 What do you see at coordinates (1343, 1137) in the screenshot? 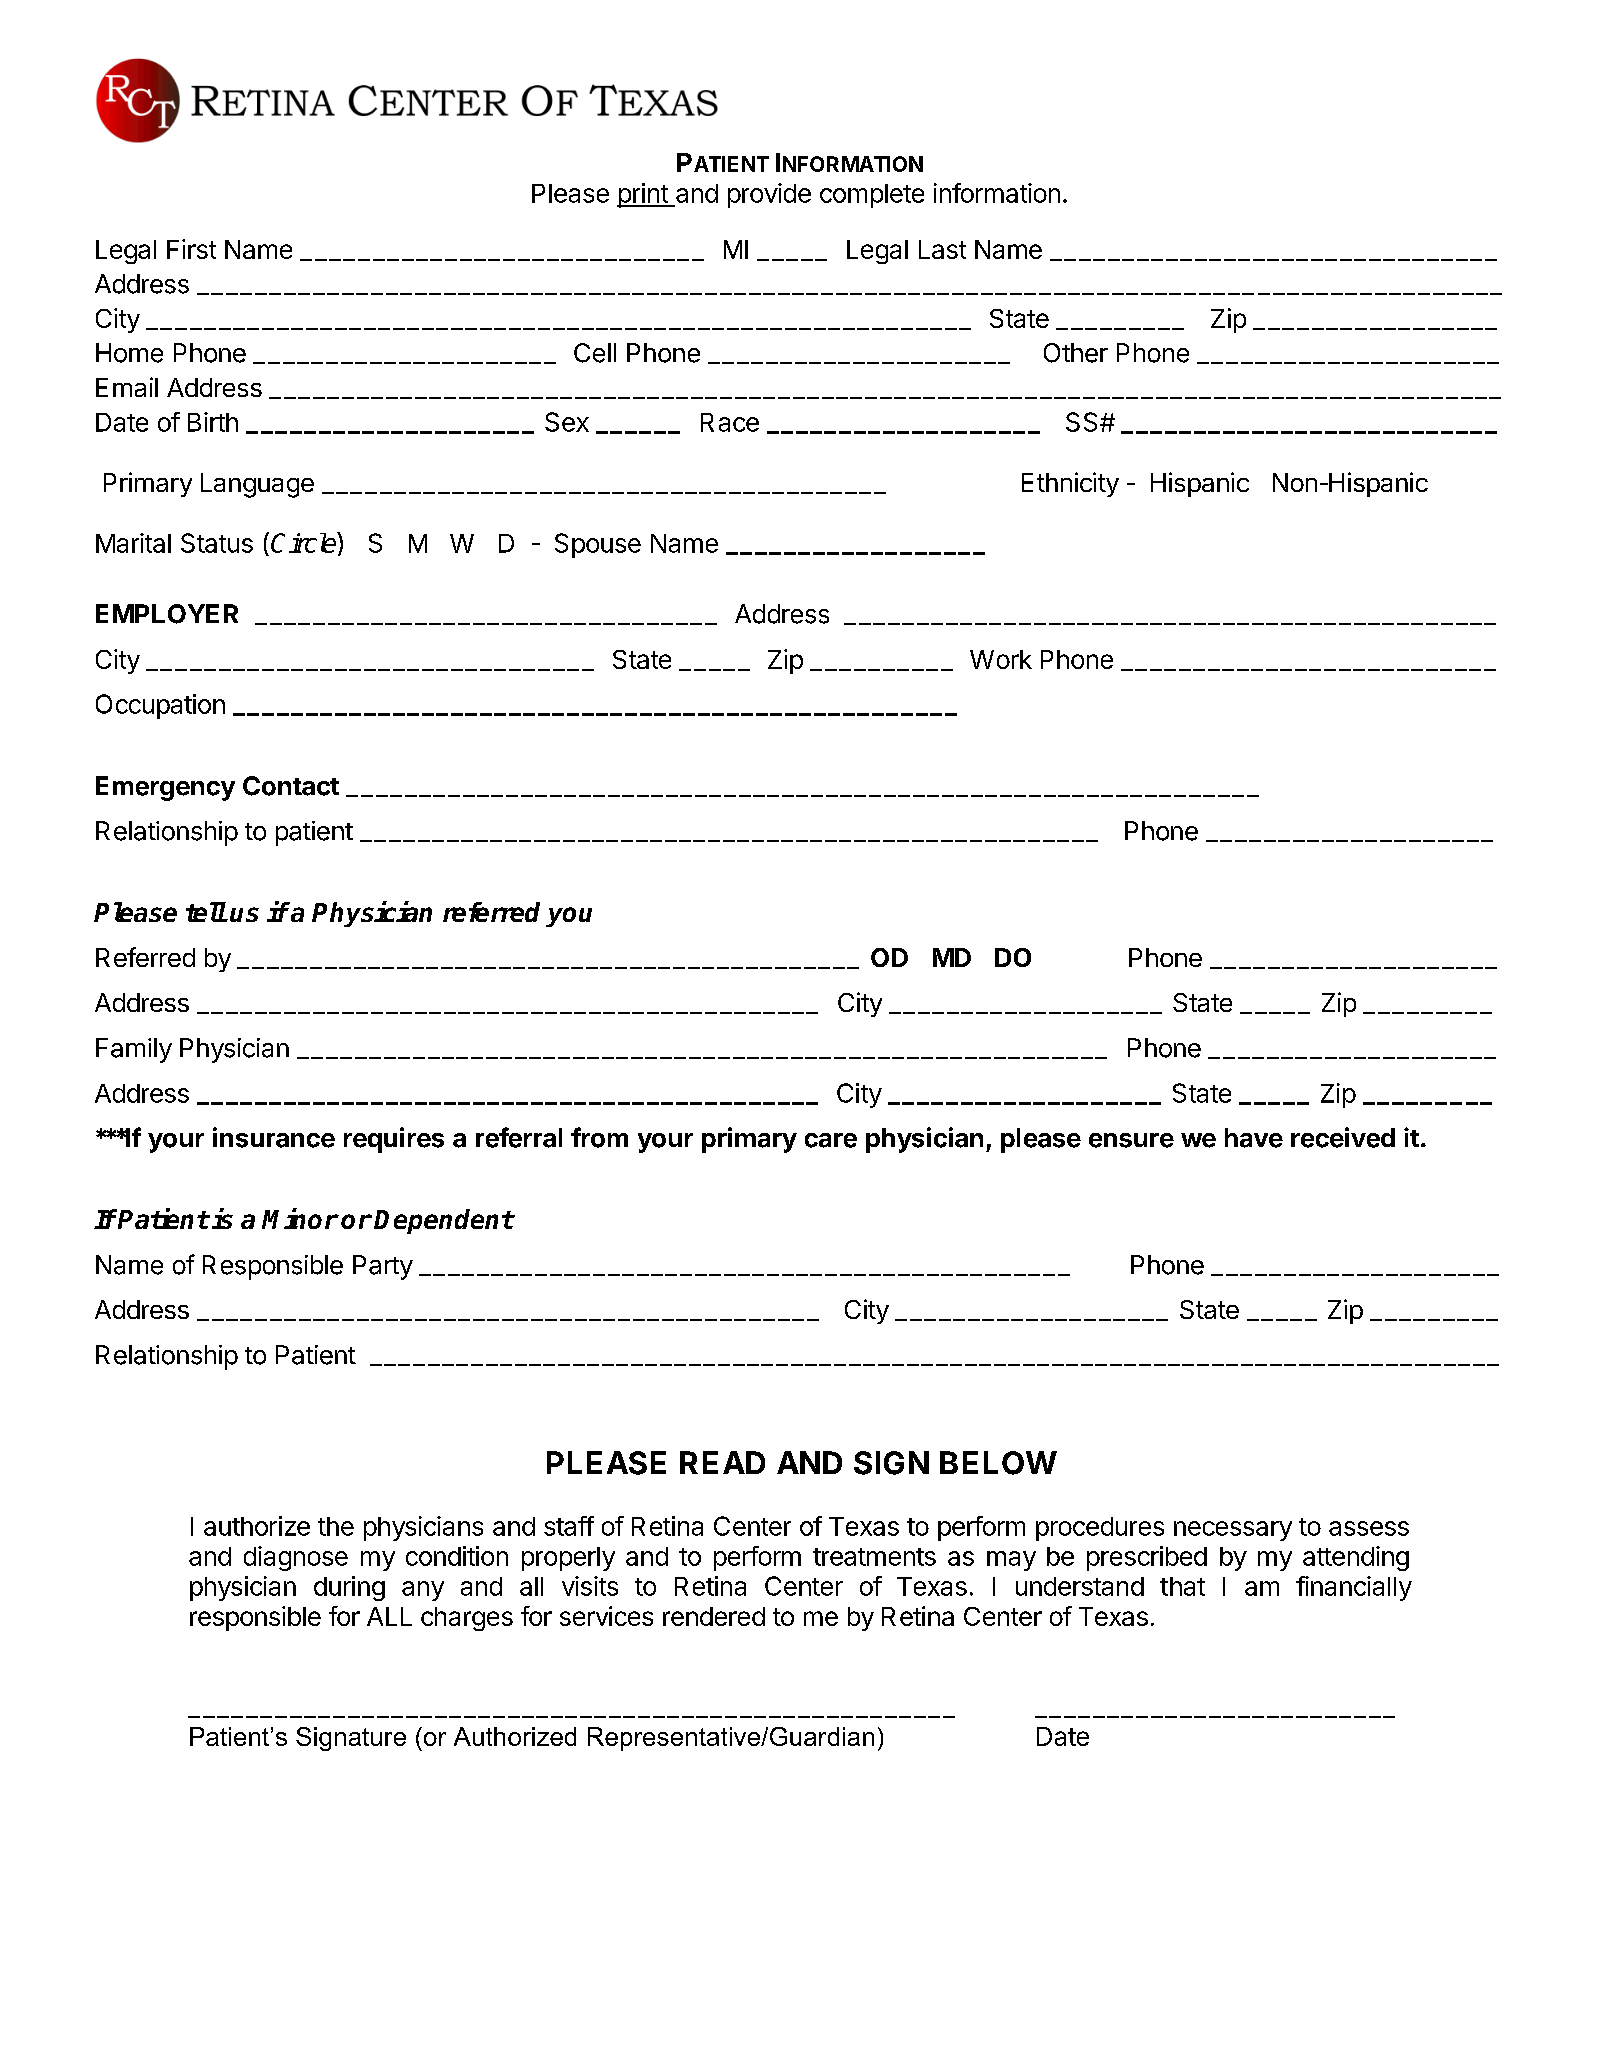
I see `received` at bounding box center [1343, 1137].
